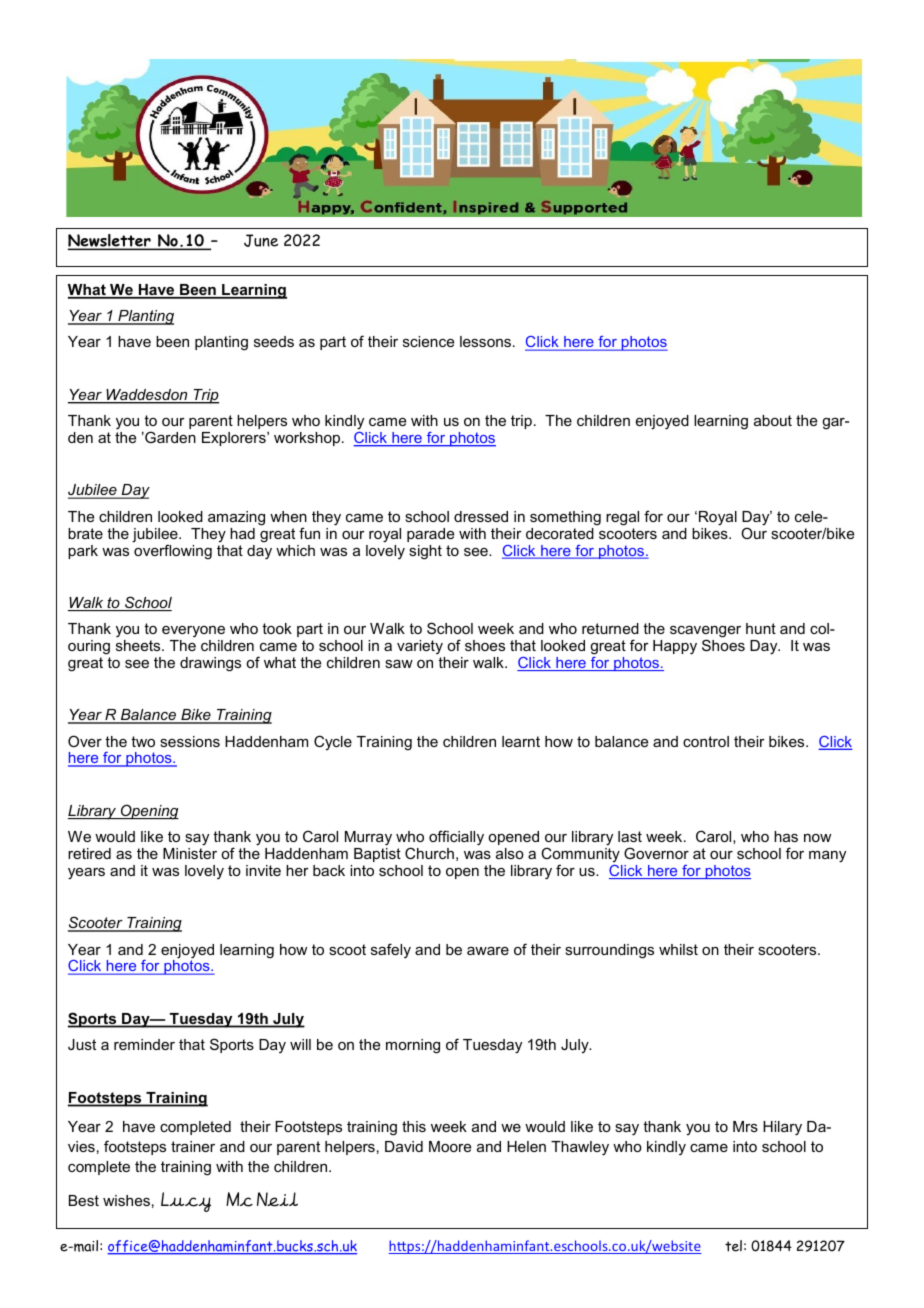 Image resolution: width=924 pixels, height=1308 pixels. What do you see at coordinates (733, 1246) in the image?
I see `tel` at bounding box center [733, 1246].
